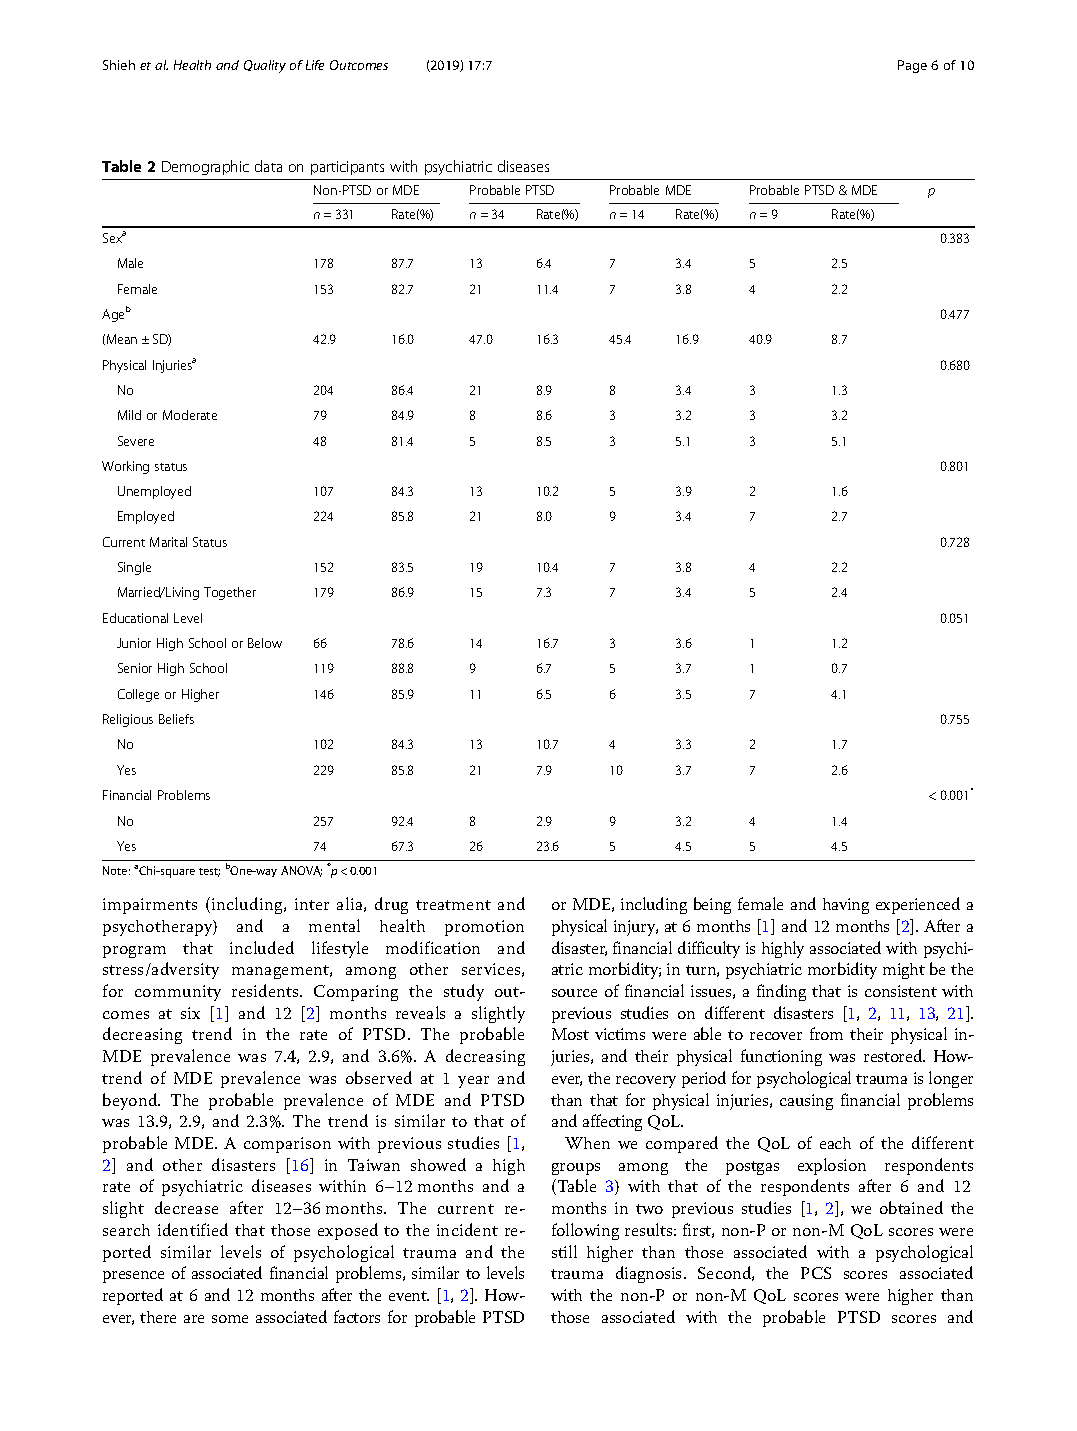  Describe the element at coordinates (918, 905) in the screenshot. I see `experienced` at that location.
